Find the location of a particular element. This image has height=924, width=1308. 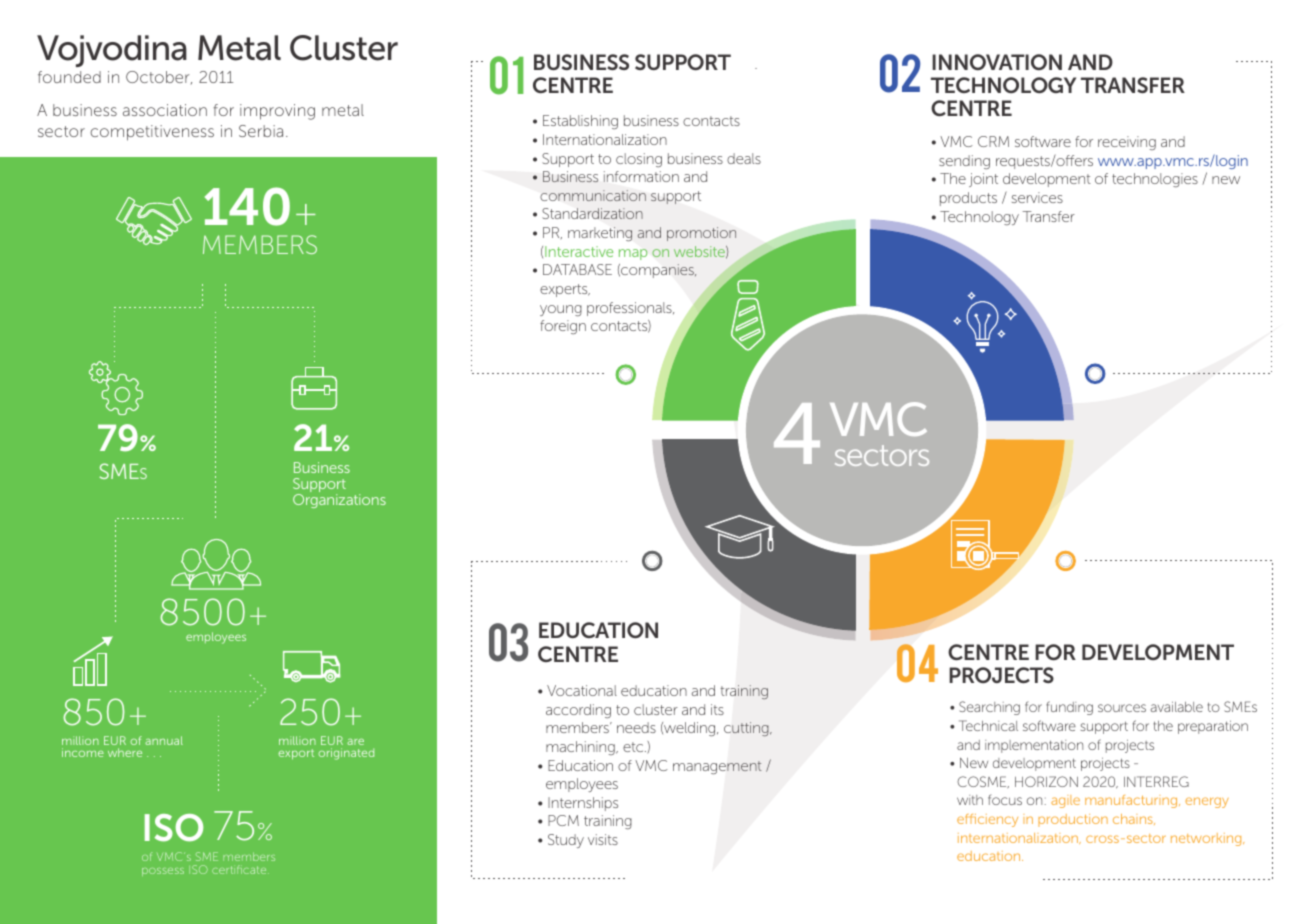

services is located at coordinates (1037, 197).
